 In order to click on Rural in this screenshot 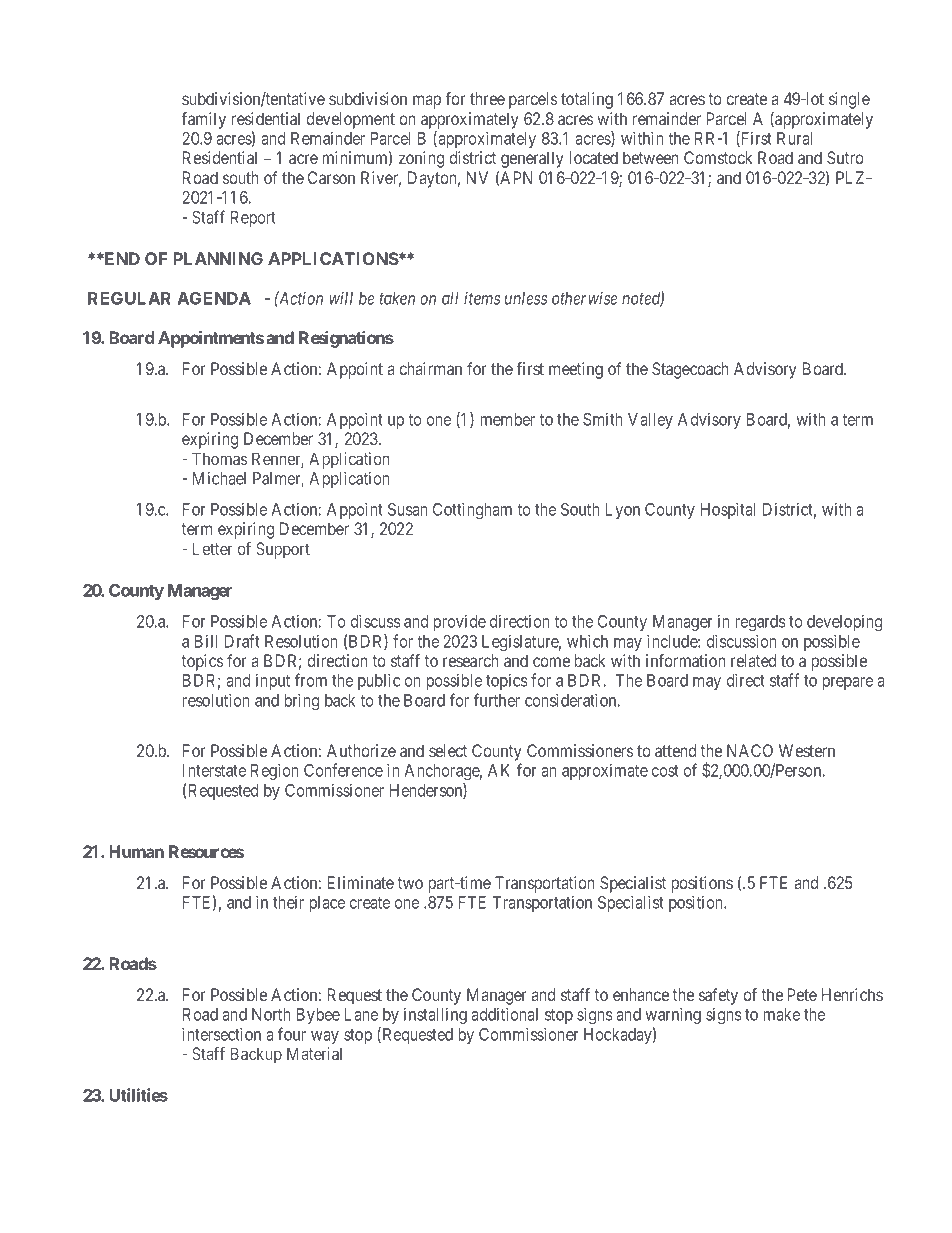, I will do `click(794, 138)`.
